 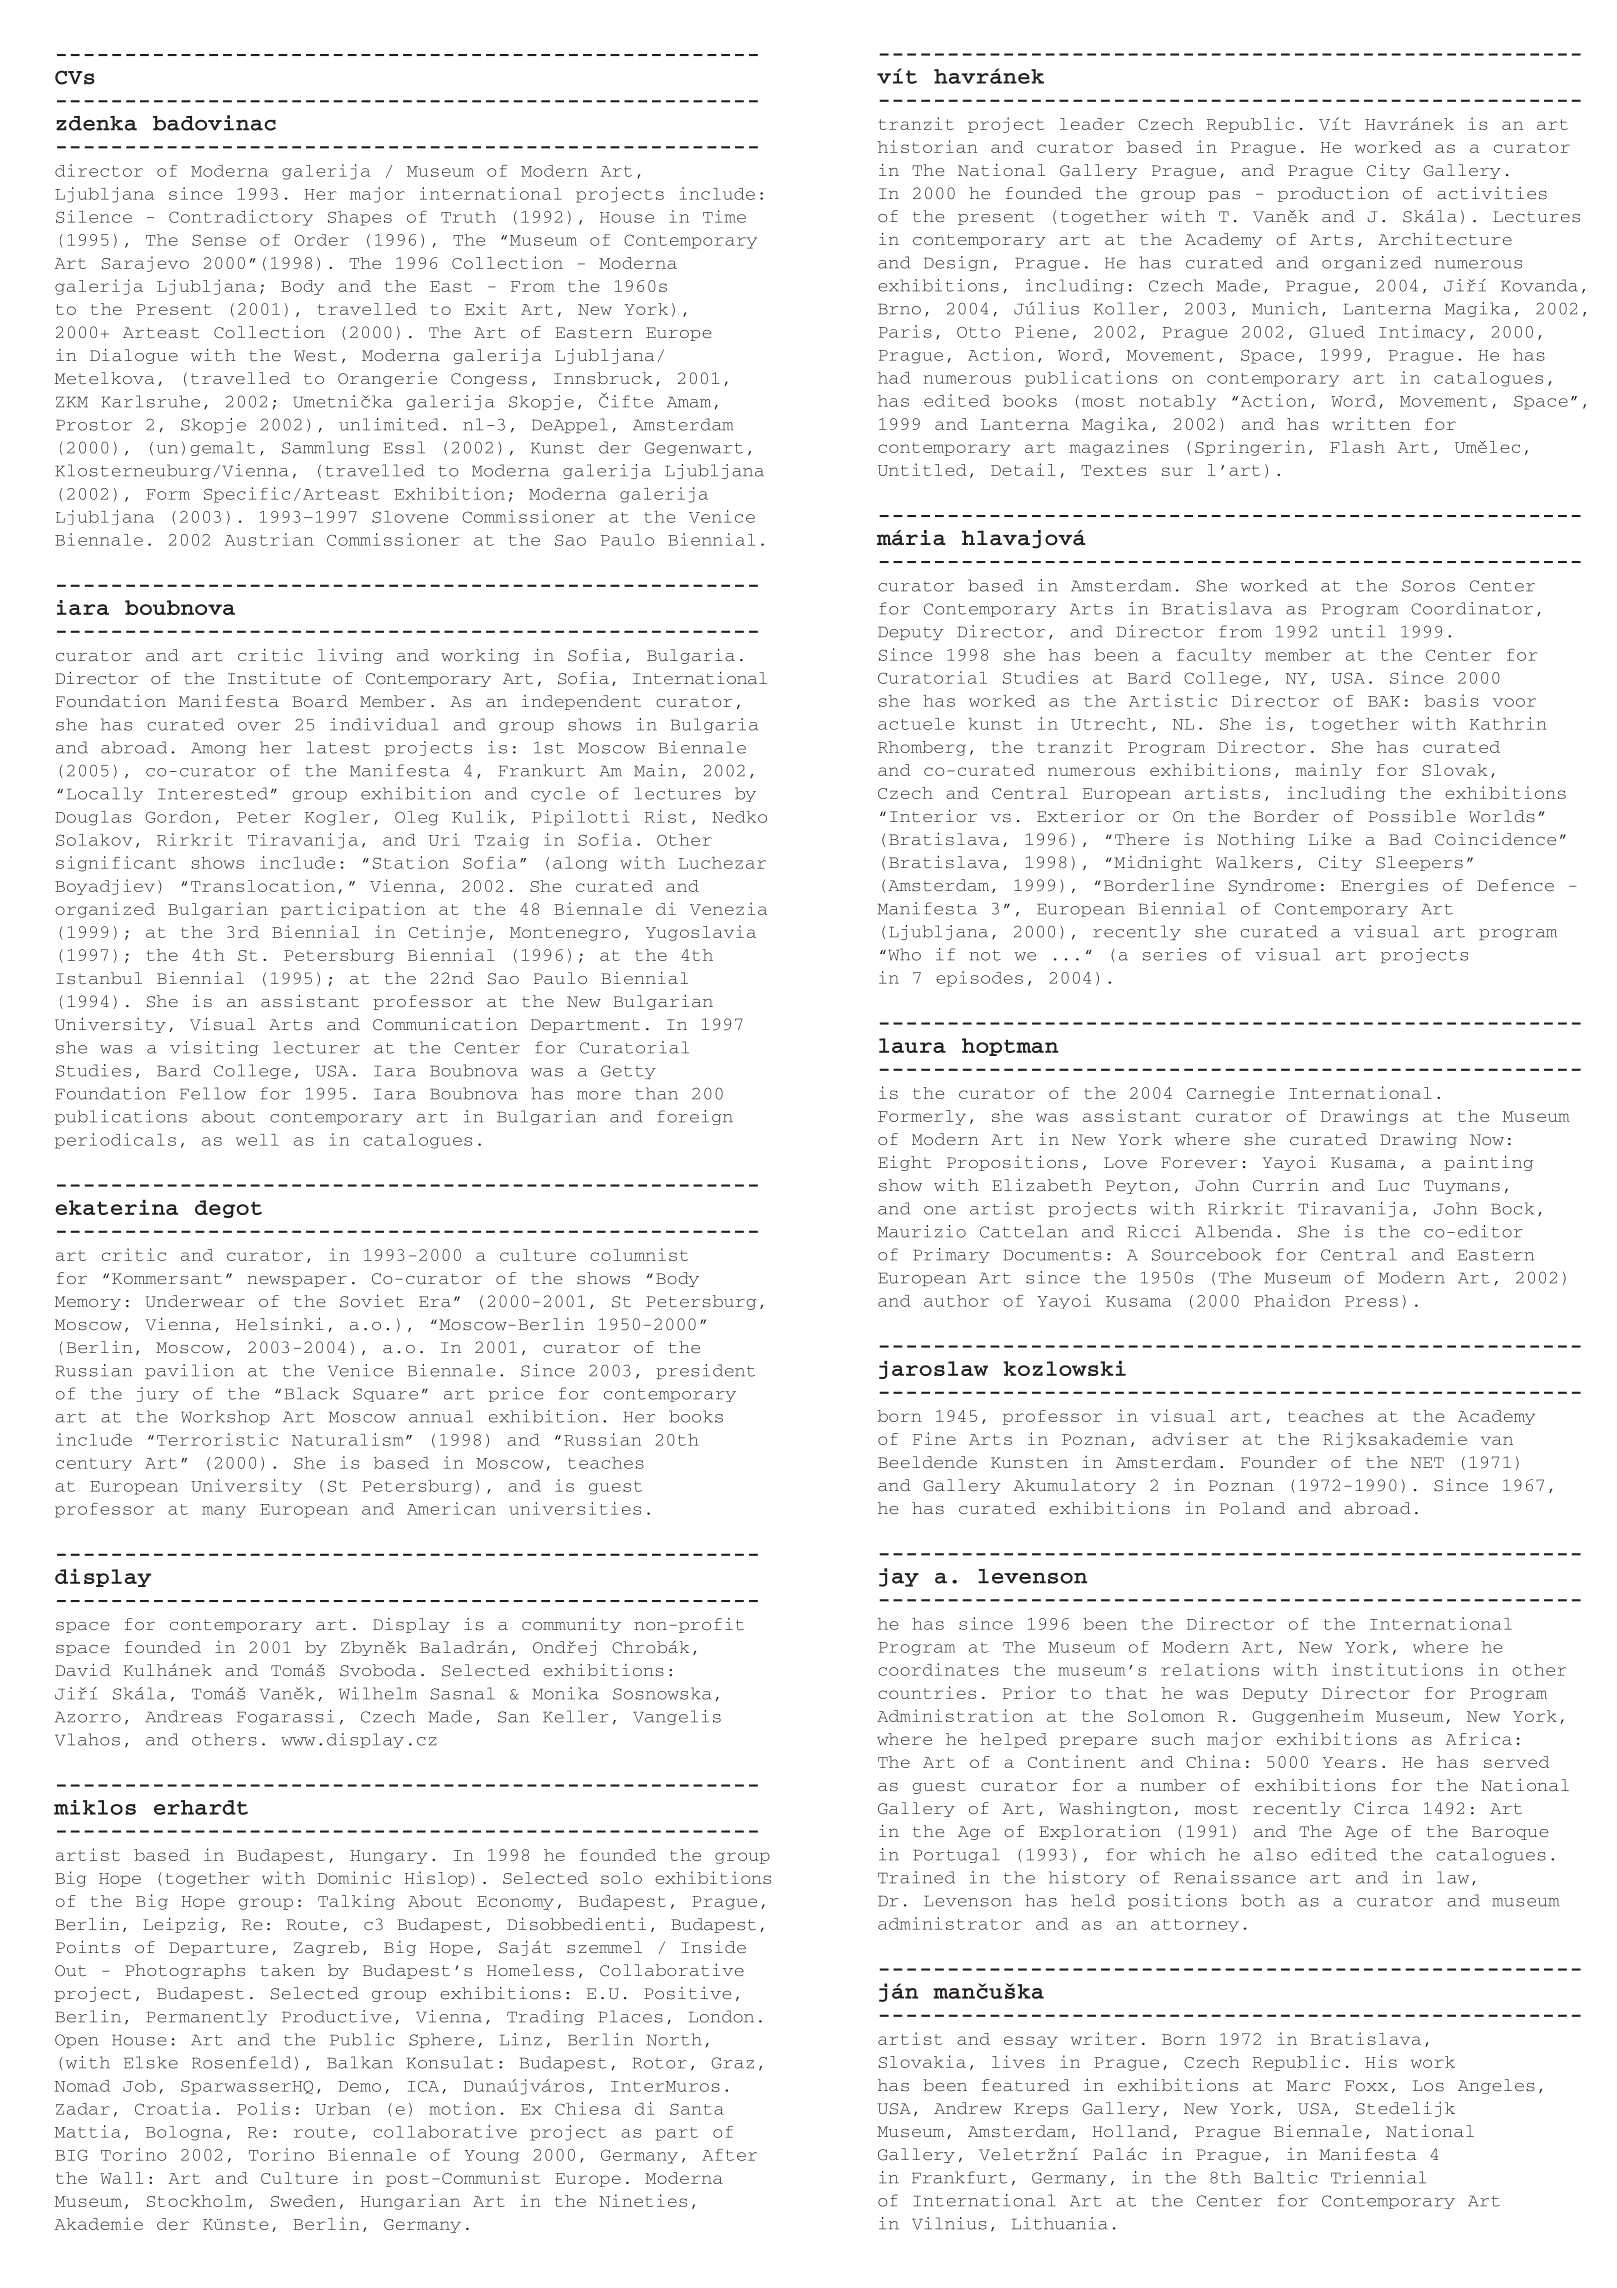 What do you see at coordinates (241, 218) in the screenshot?
I see `Contradictory` at bounding box center [241, 218].
